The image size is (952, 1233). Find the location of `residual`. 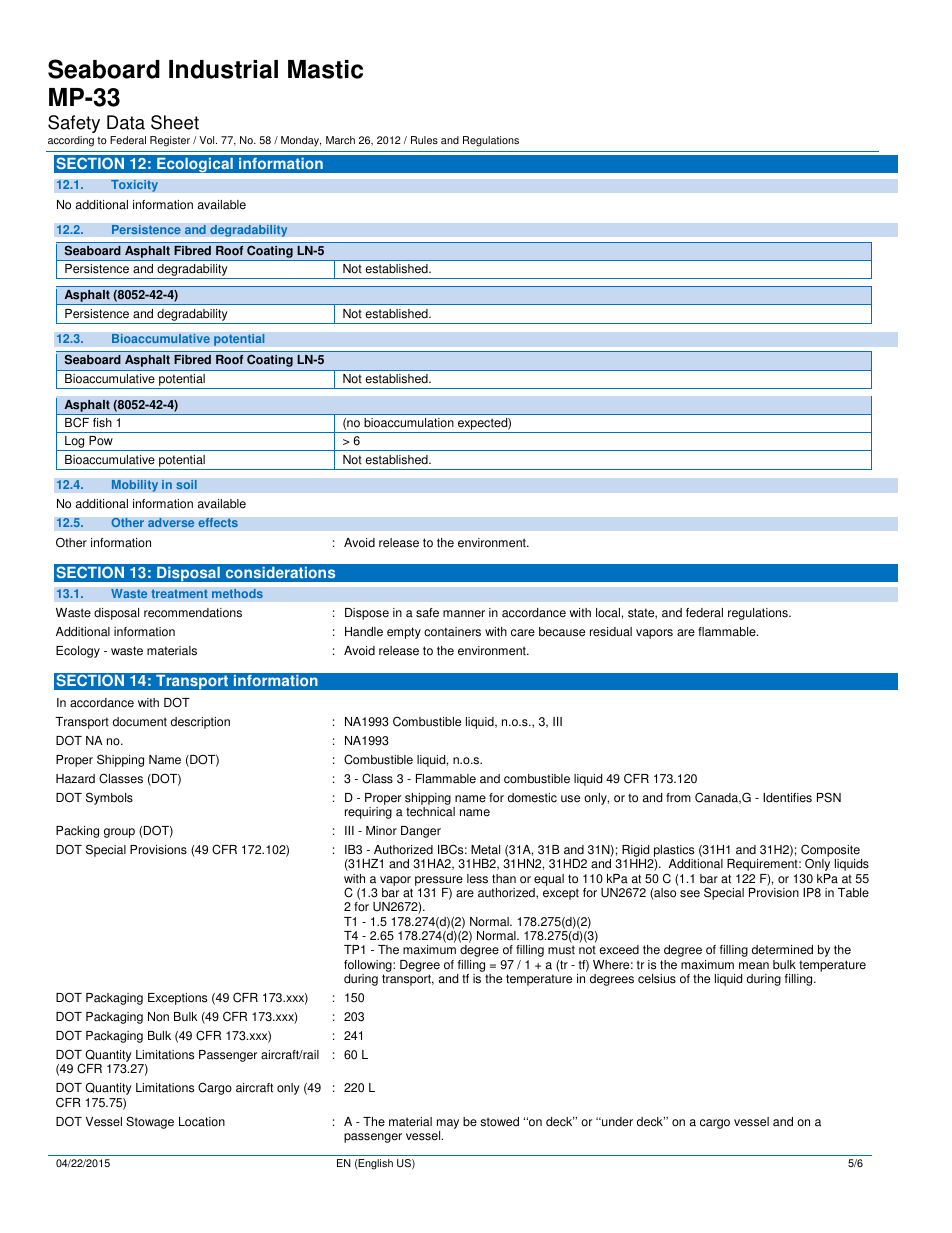

residual is located at coordinates (611, 632).
